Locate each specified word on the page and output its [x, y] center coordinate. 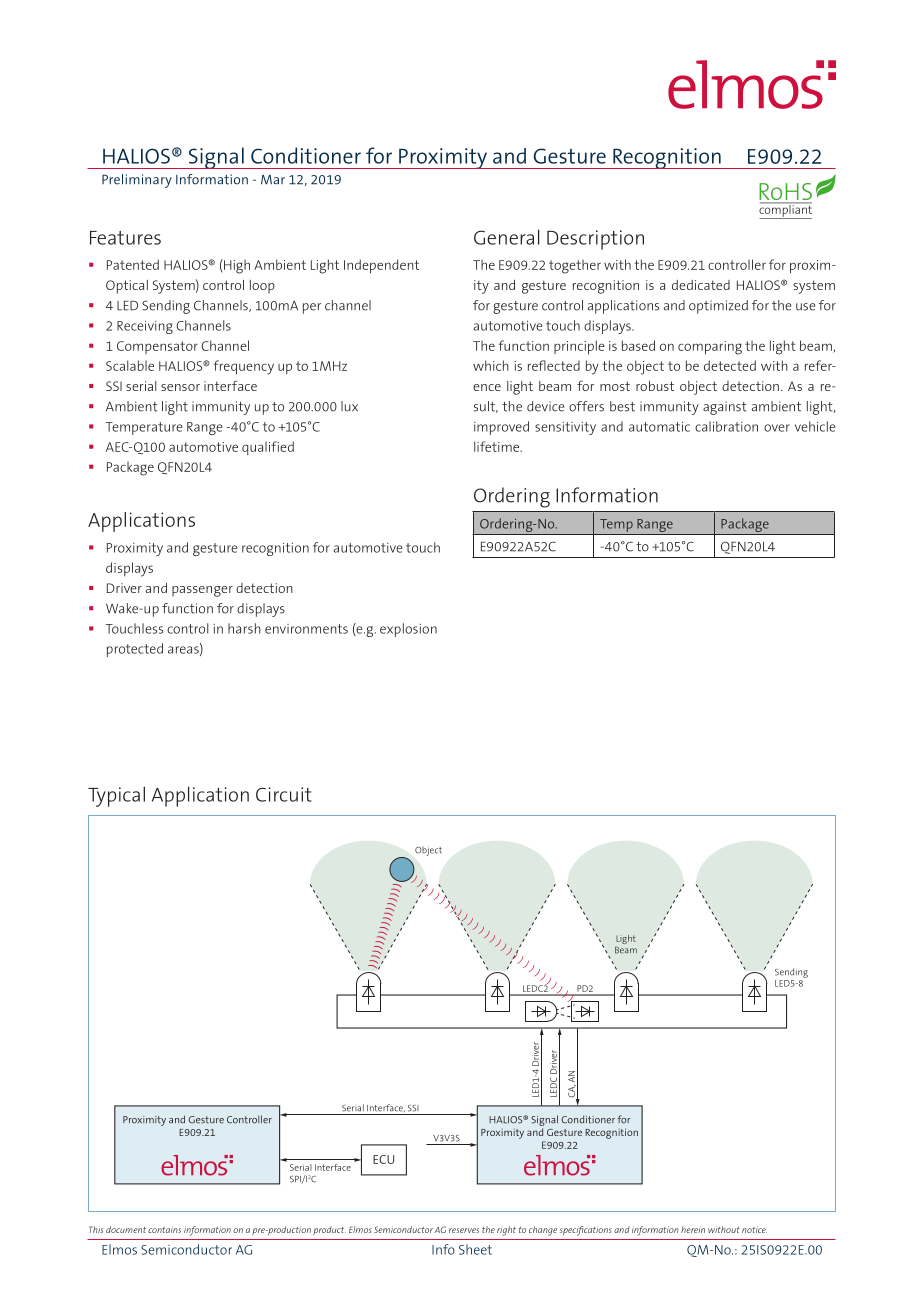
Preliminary [137, 181]
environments [306, 629]
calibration [726, 426]
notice [754, 1229]
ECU [383, 1159]
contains [164, 1229]
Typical [116, 796]
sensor [180, 387]
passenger [202, 591]
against [725, 408]
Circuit [284, 794]
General [506, 237]
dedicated [701, 285]
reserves [464, 1230]
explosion [408, 630]
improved [501, 428]
